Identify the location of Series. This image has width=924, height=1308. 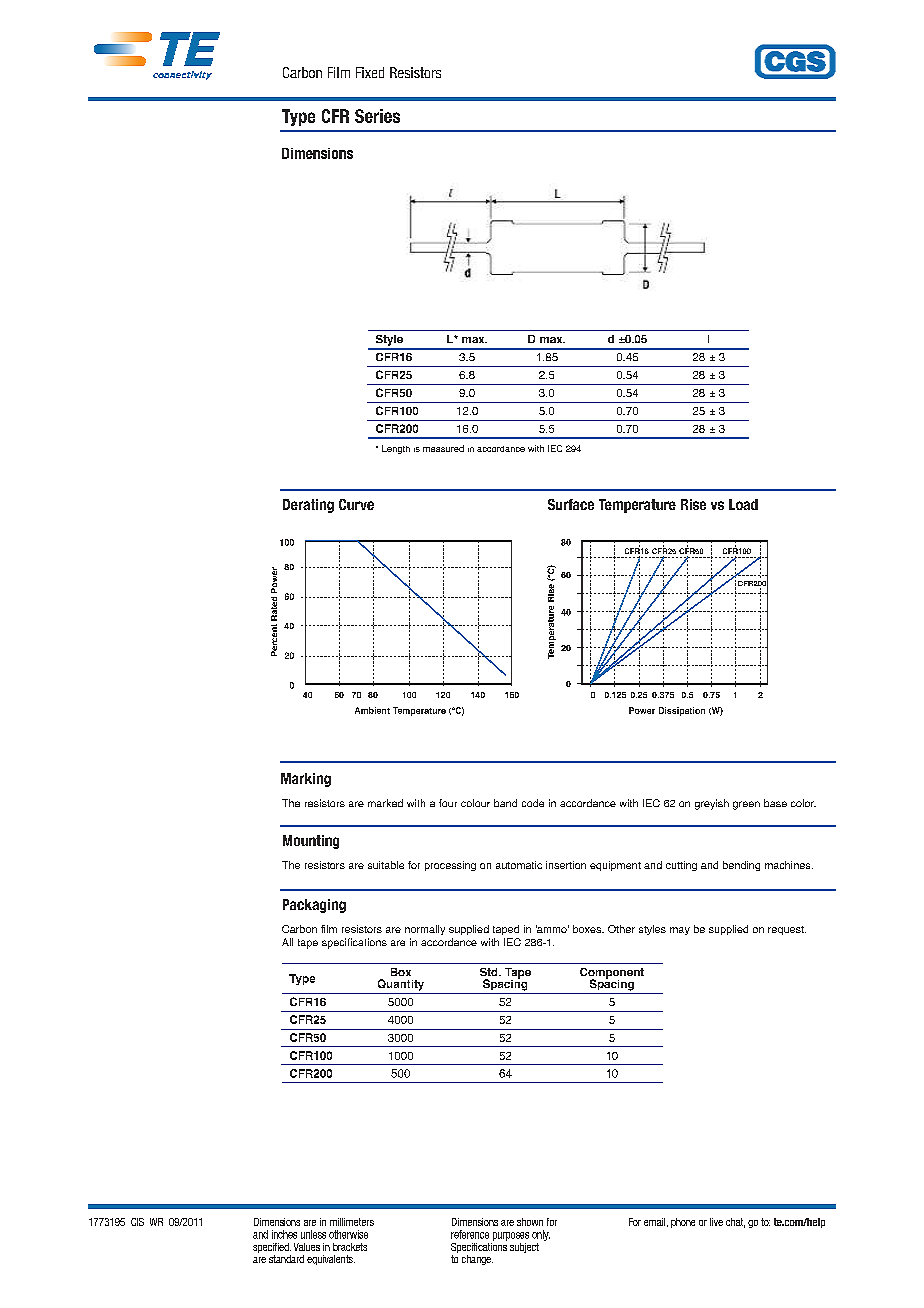
(377, 116).
